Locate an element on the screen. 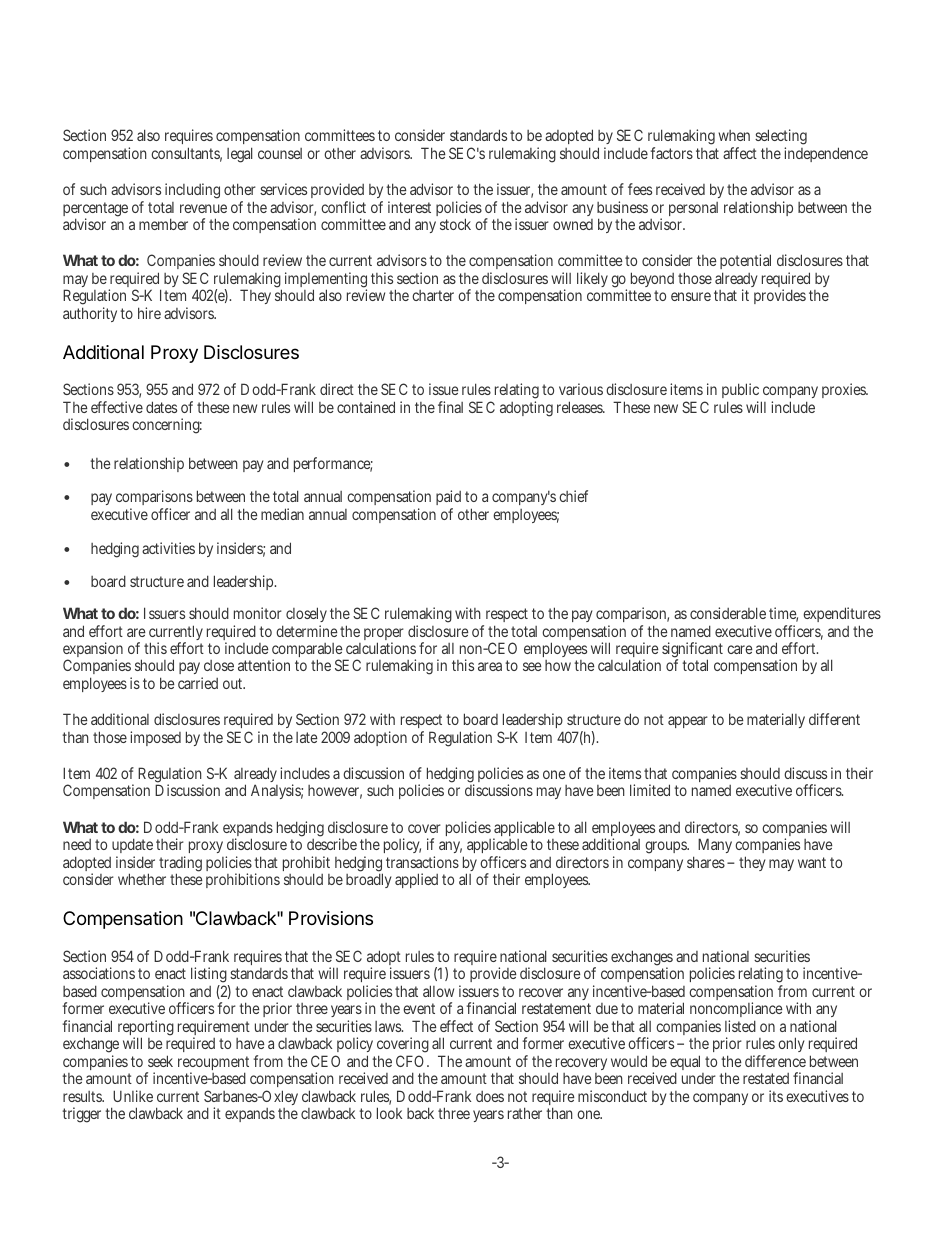 This screenshot has height=1233, width=952. seek is located at coordinates (160, 1061).
